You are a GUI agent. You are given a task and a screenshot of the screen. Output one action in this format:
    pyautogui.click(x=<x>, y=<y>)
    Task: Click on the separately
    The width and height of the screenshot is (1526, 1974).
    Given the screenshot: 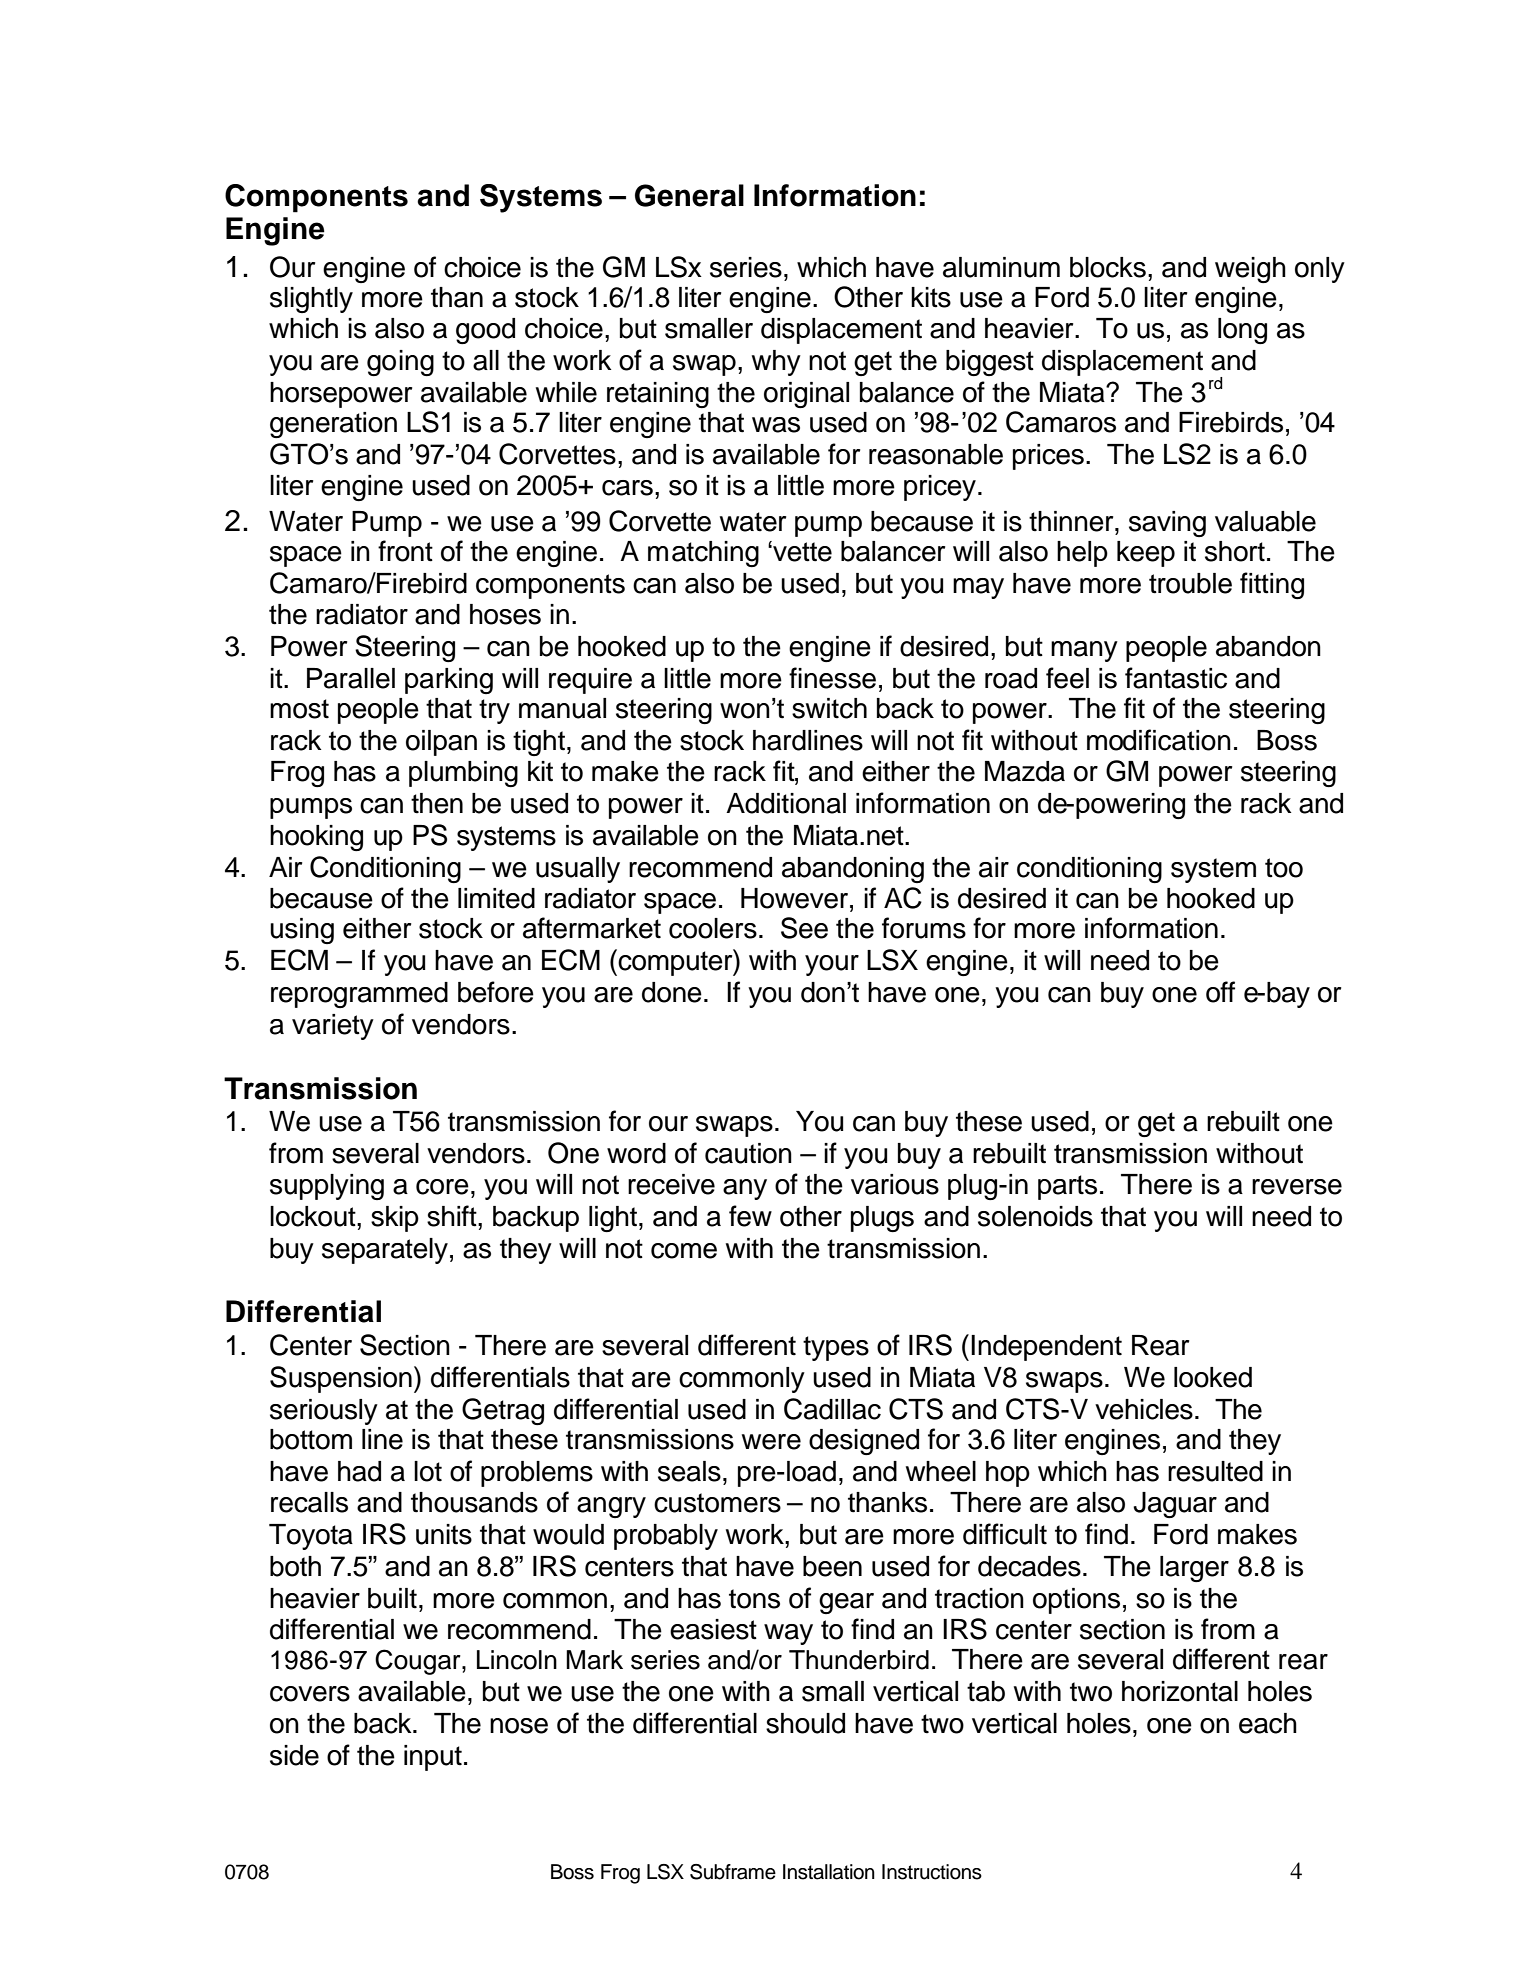 What is the action you would take?
    pyautogui.click(x=385, y=1251)
